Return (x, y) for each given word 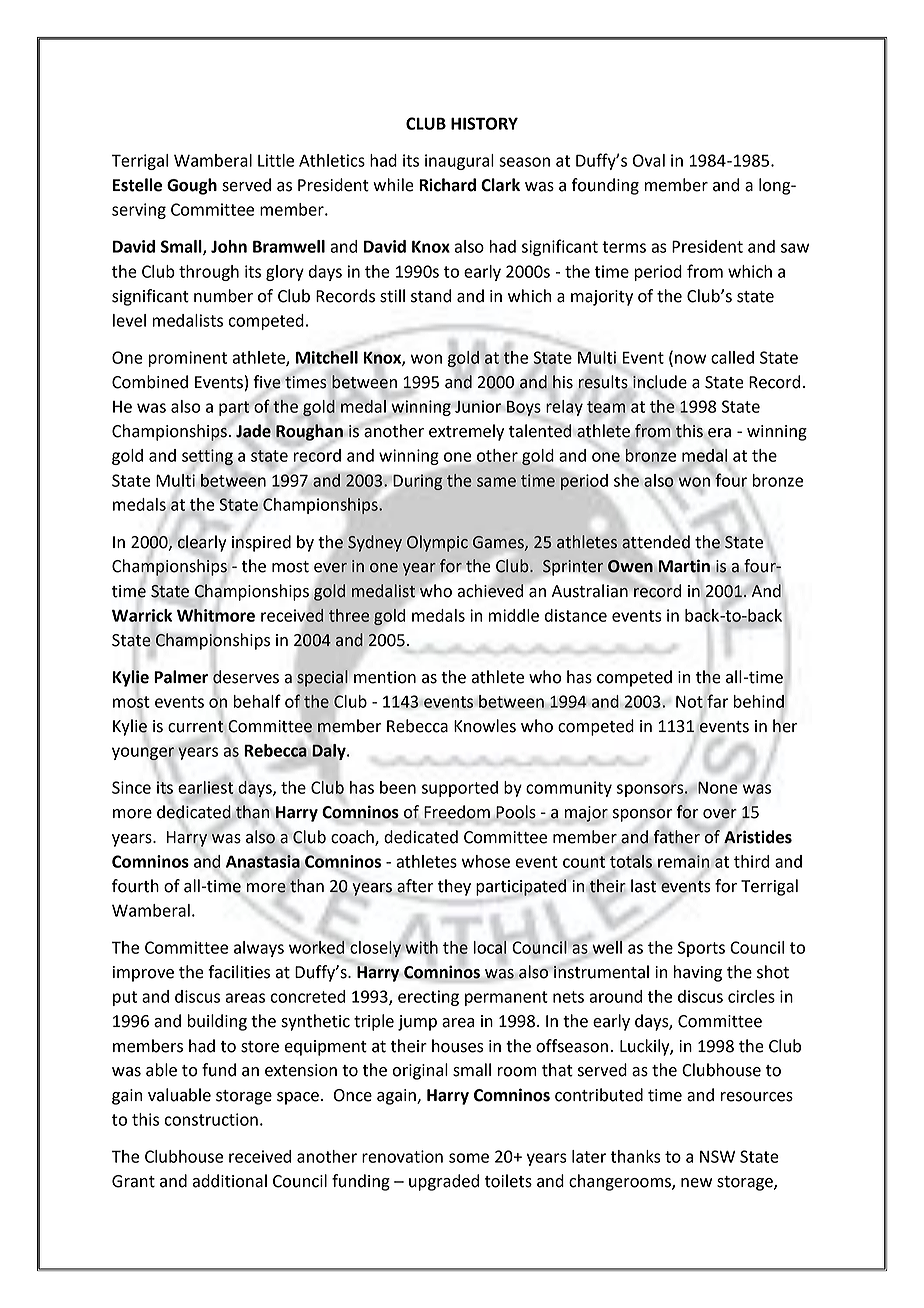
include (660, 382)
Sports (701, 949)
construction (211, 1119)
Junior (478, 406)
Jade (254, 431)
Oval (649, 160)
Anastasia (263, 862)
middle (514, 615)
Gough (192, 186)
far (718, 701)
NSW (717, 1156)
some (469, 1158)
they (454, 887)
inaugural (459, 162)
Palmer (181, 677)
